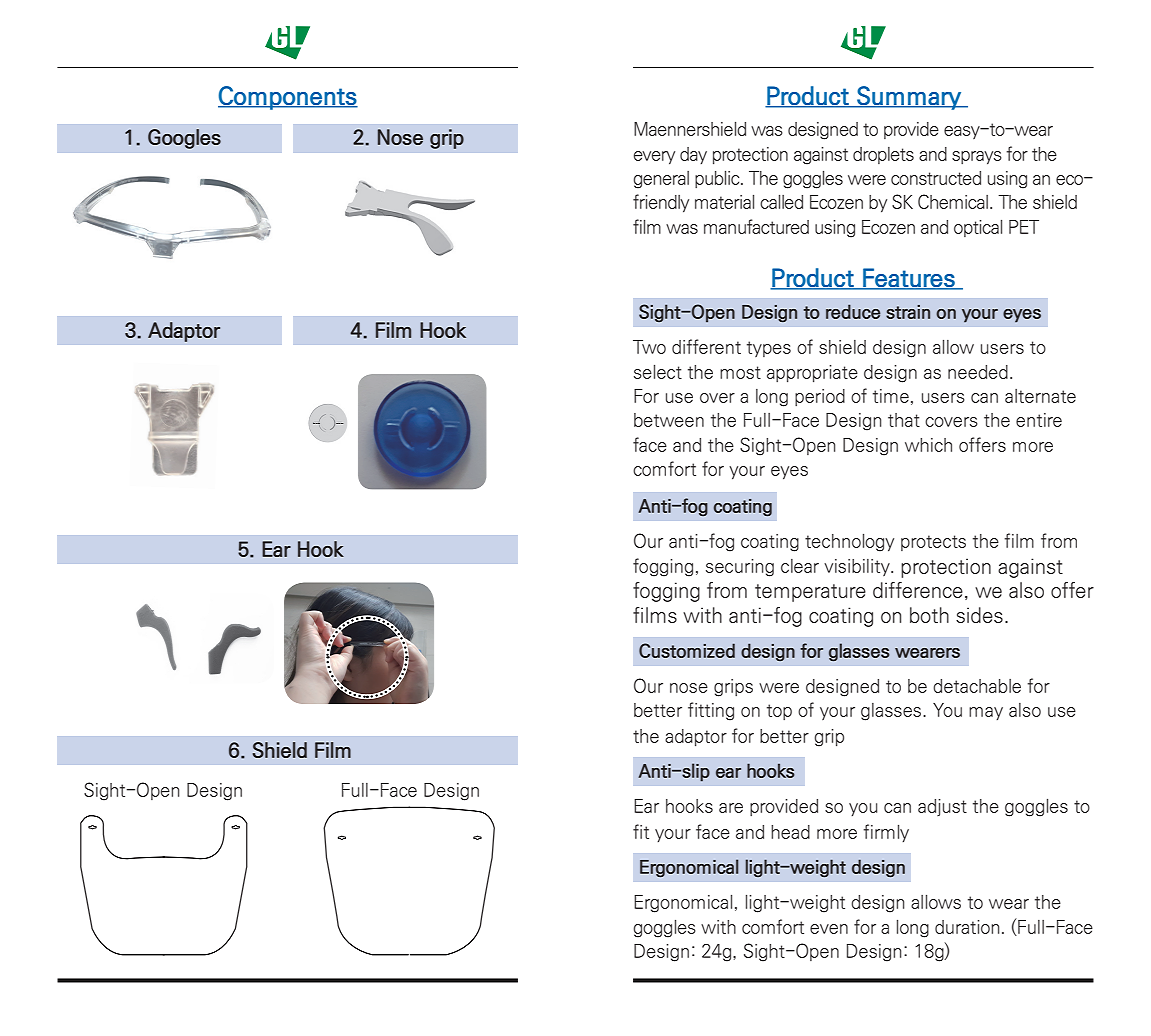  Describe the element at coordinates (909, 98) in the screenshot. I see `Summary` at that location.
